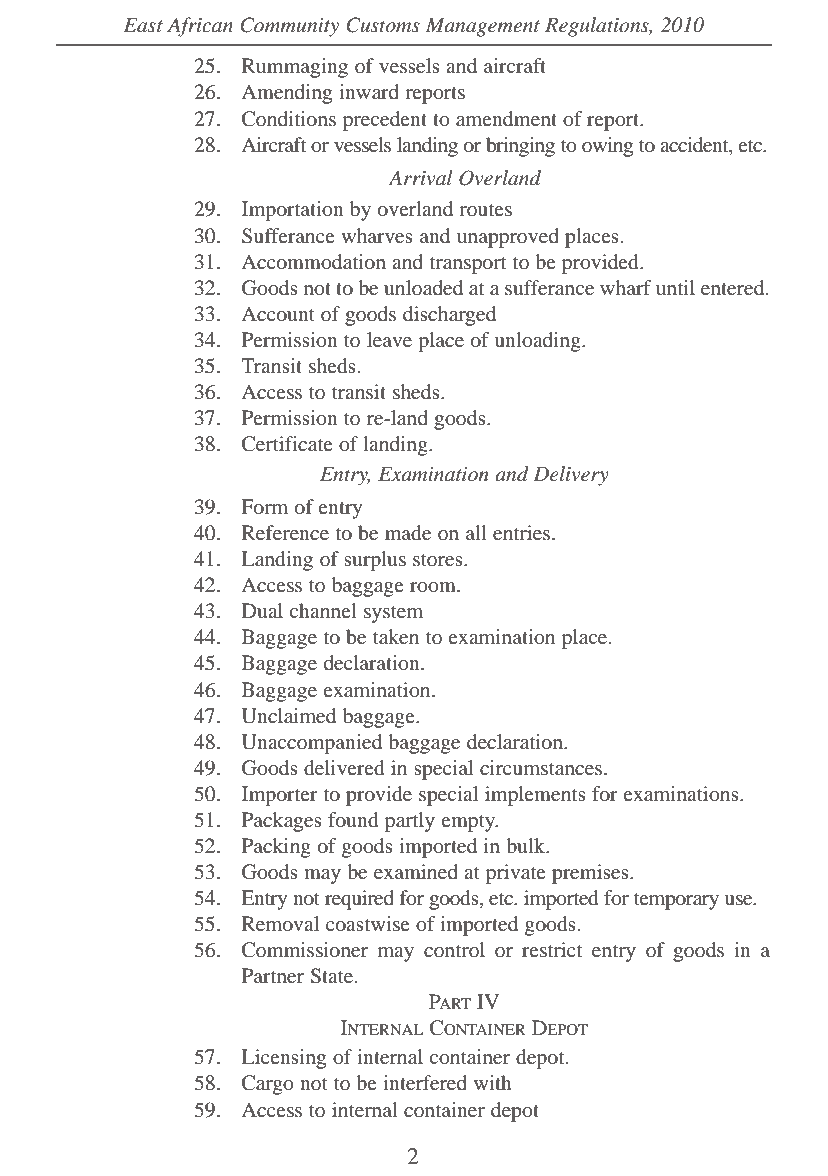  I want to click on restrict, so click(552, 949).
